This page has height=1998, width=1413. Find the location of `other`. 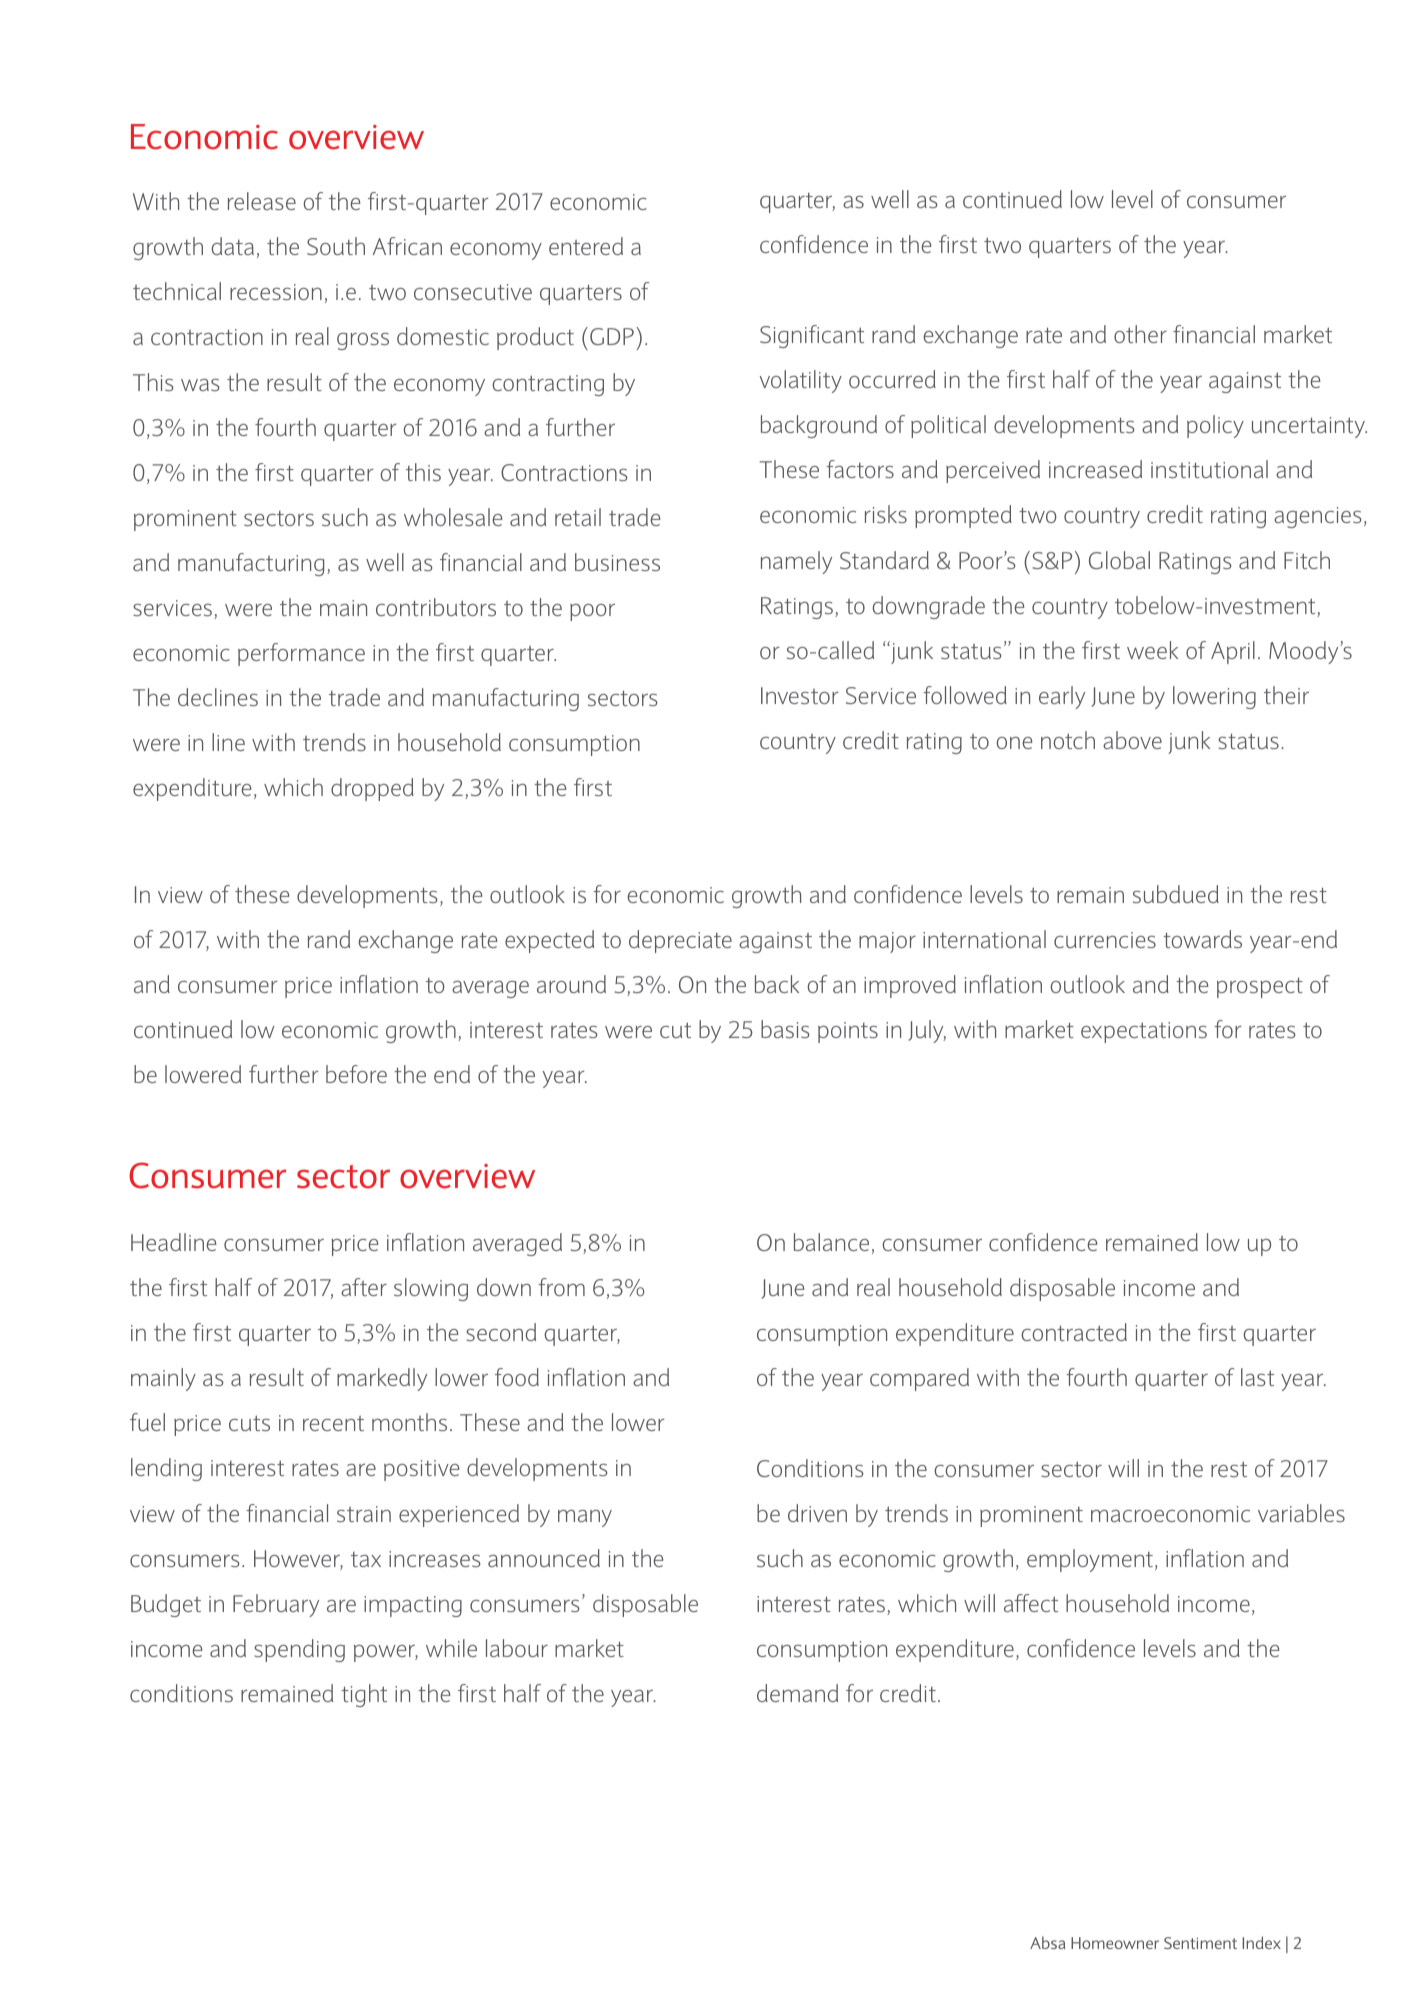

other is located at coordinates (1140, 334).
